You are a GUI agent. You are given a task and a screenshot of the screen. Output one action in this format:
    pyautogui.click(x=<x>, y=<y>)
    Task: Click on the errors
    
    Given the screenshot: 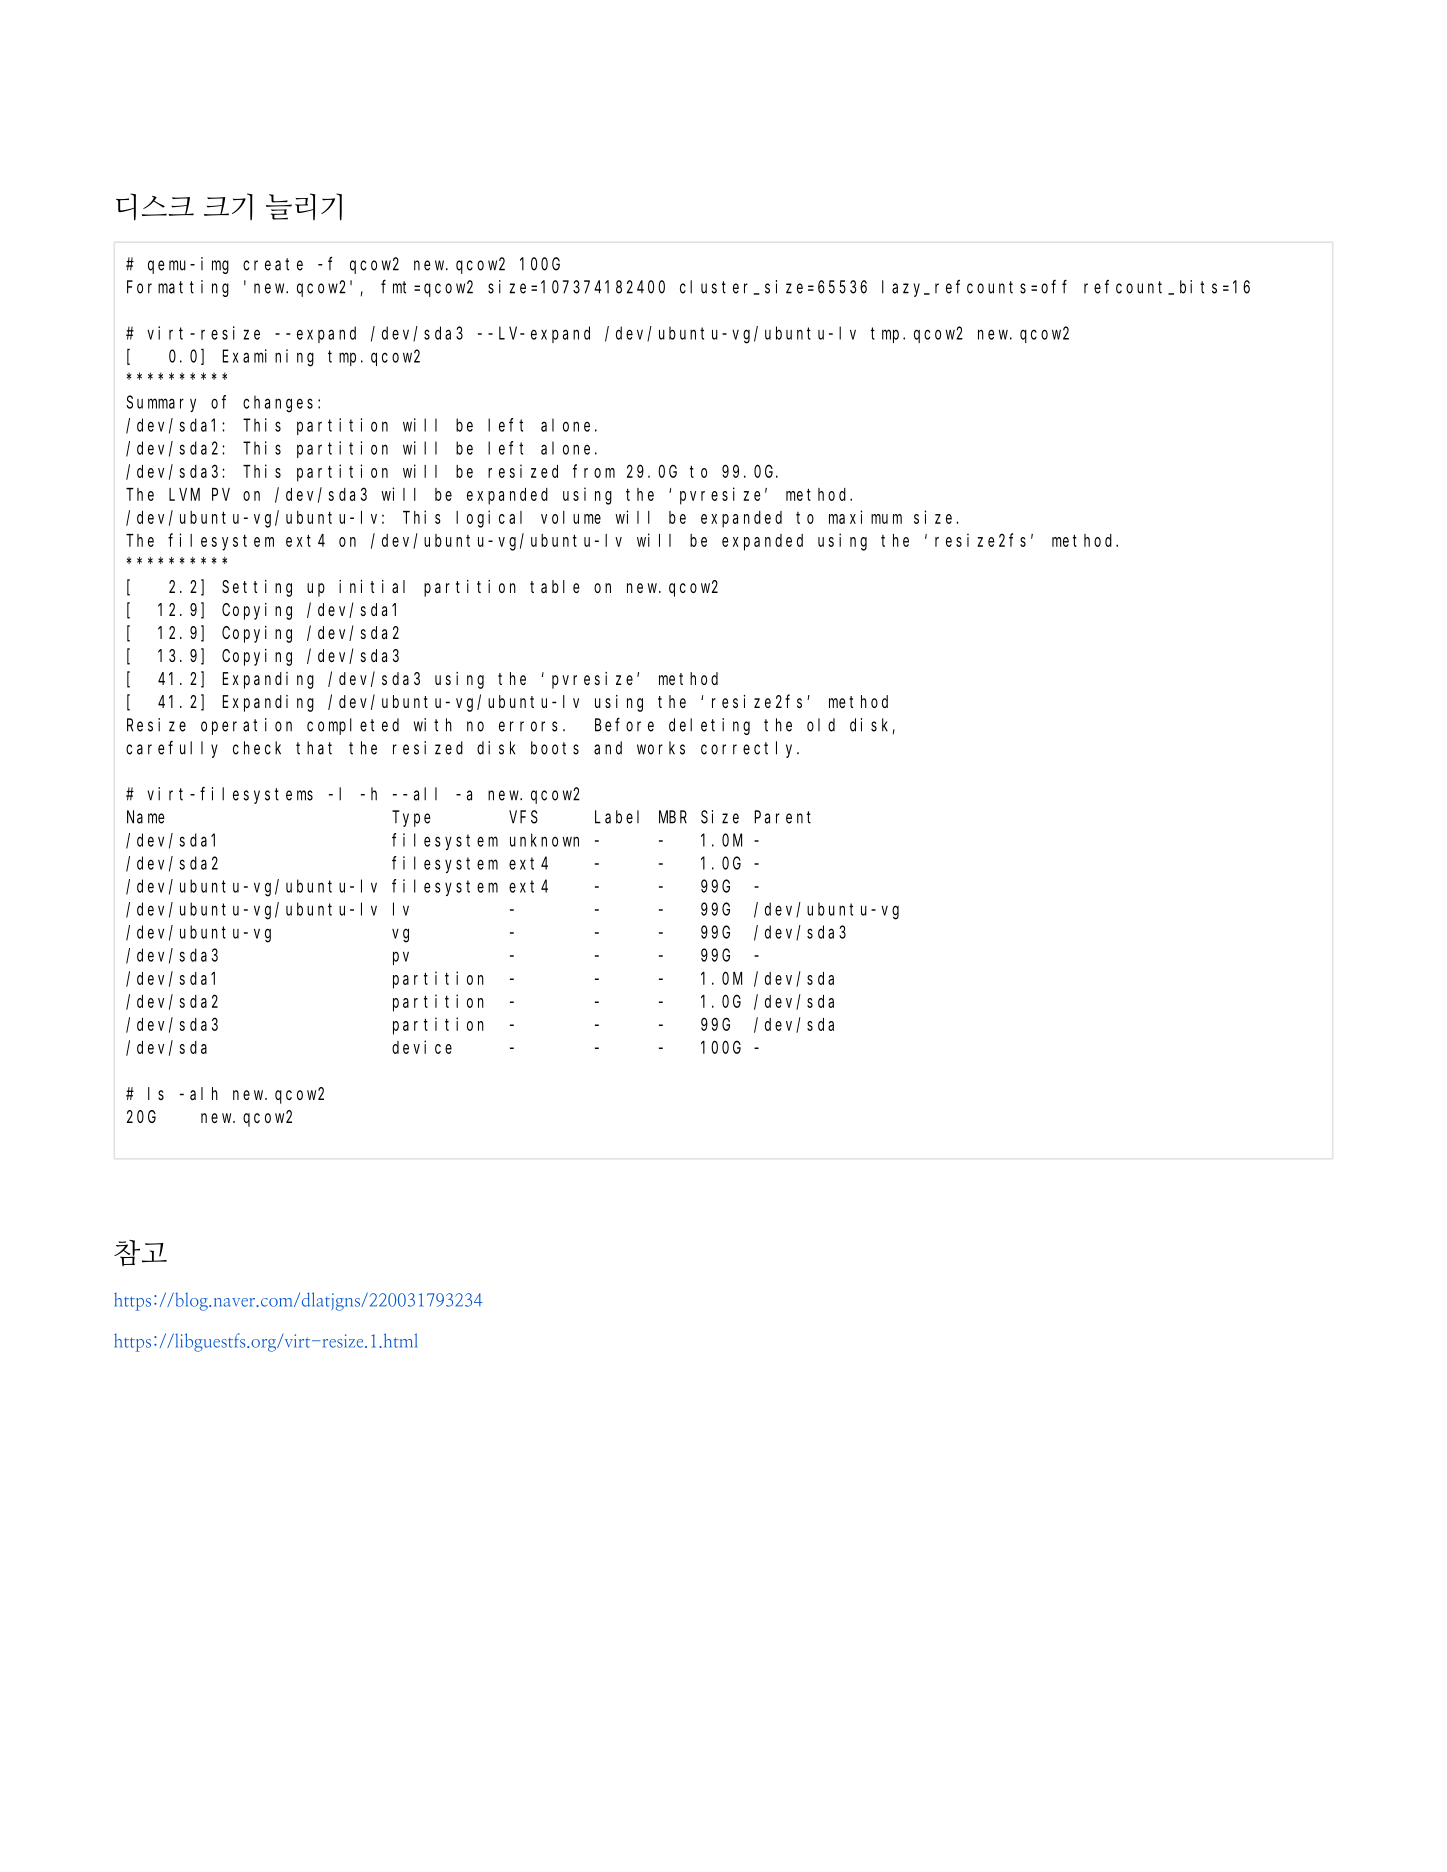 What is the action you would take?
    pyautogui.click(x=528, y=726)
